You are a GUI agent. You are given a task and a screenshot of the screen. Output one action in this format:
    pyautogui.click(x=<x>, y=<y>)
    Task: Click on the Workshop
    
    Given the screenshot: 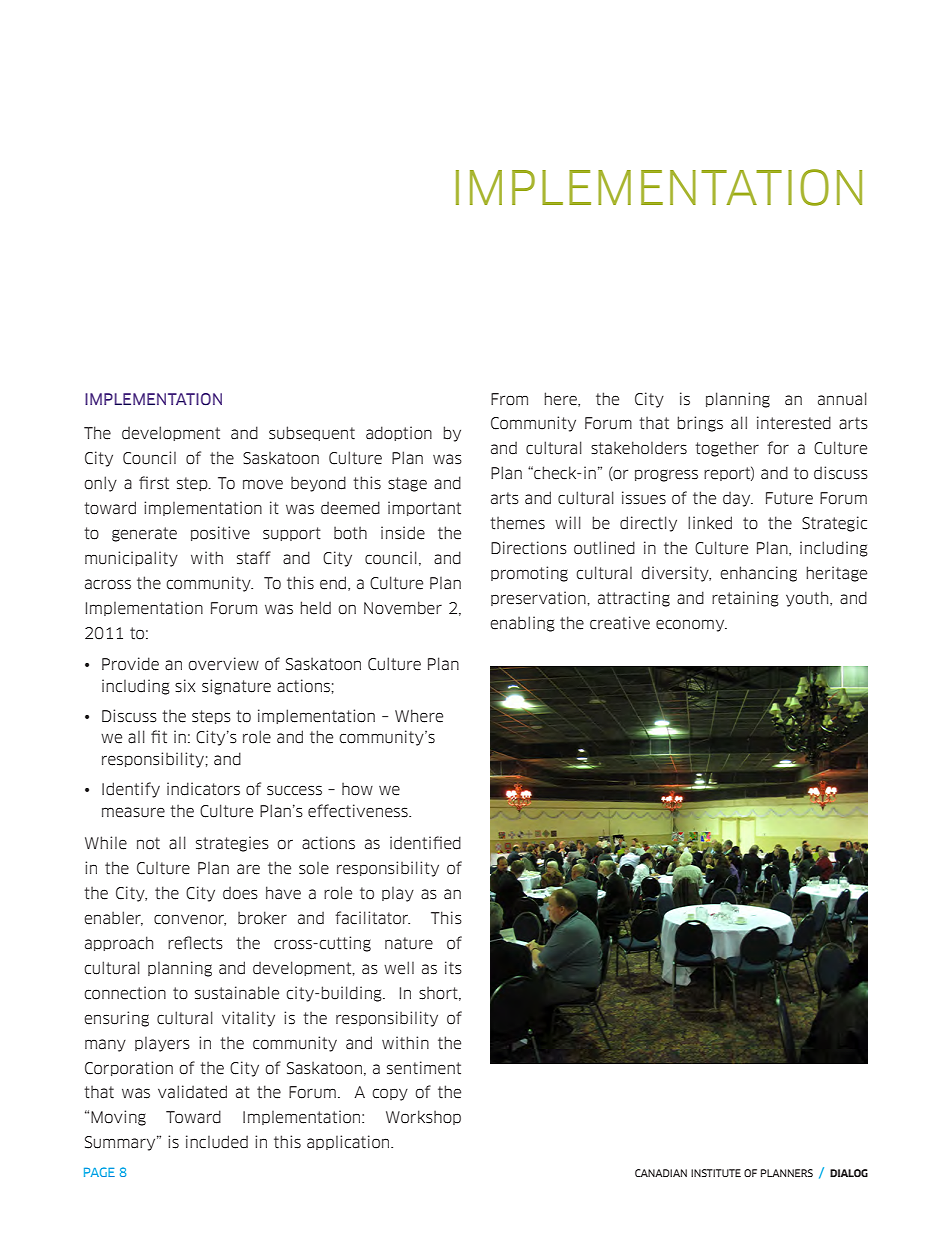 What is the action you would take?
    pyautogui.click(x=423, y=1117)
